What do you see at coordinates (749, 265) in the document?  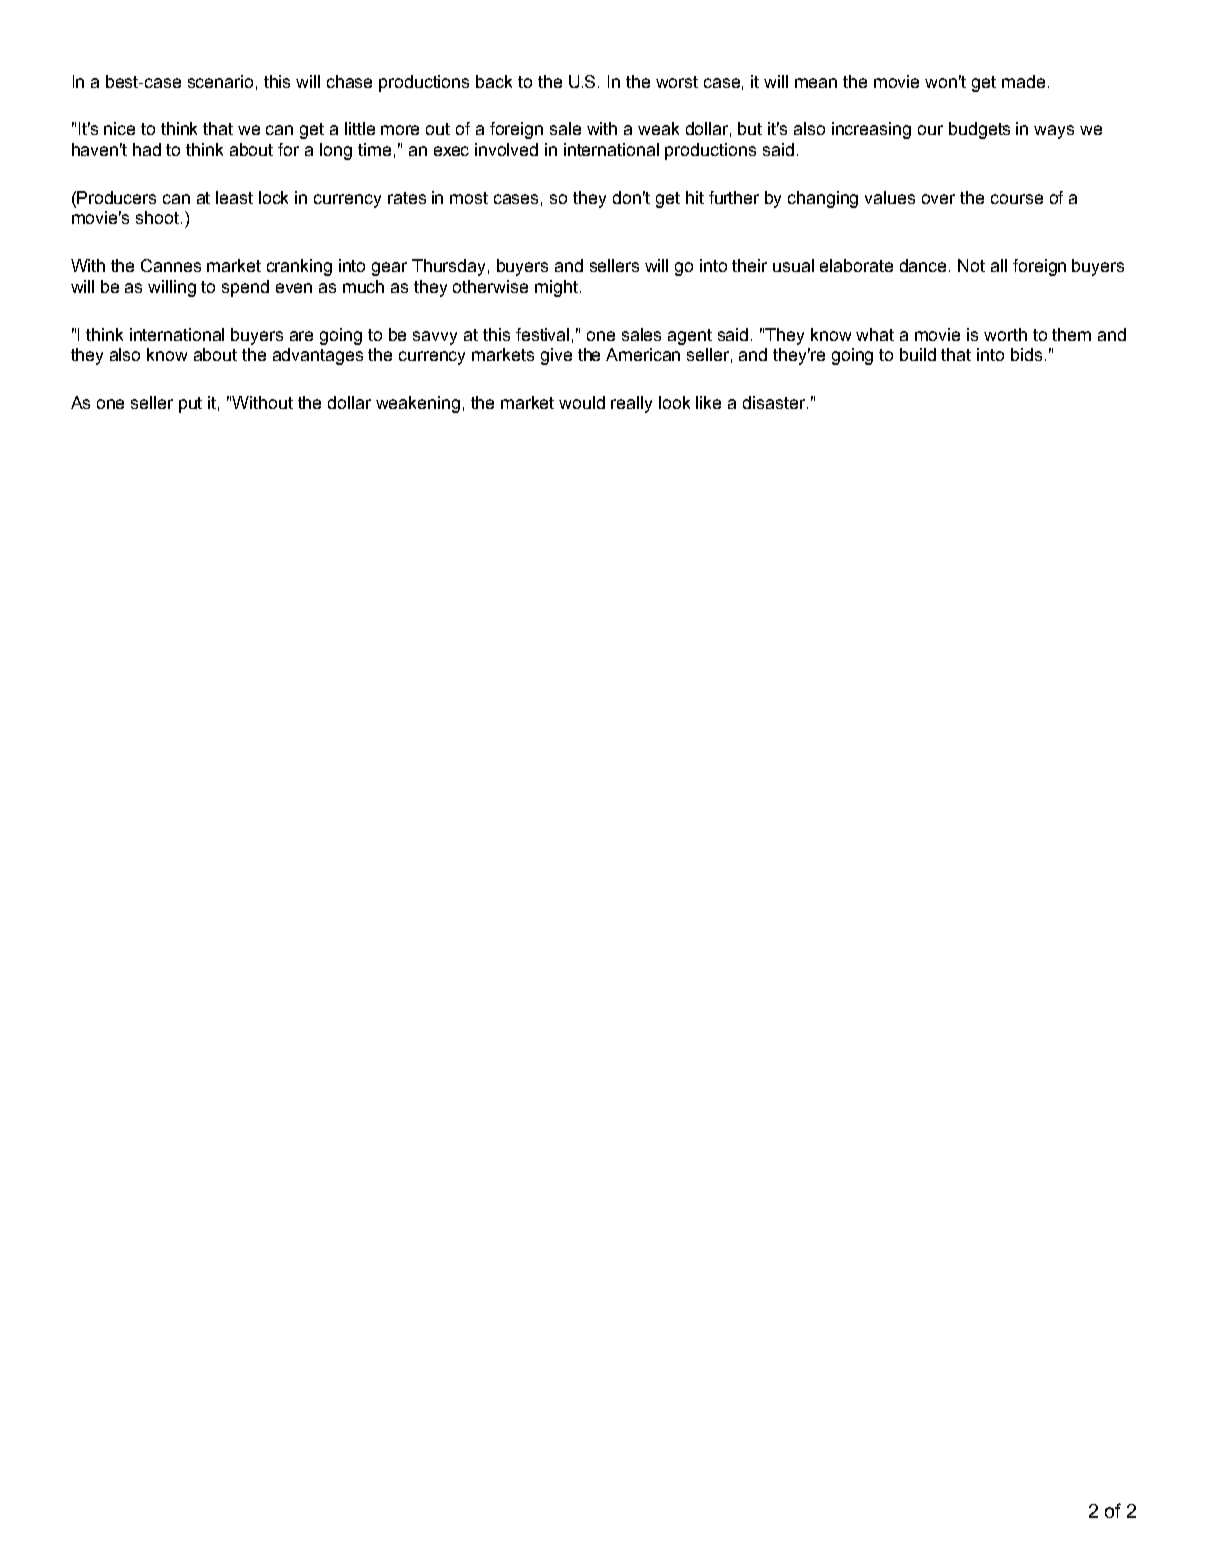 I see `their` at bounding box center [749, 265].
